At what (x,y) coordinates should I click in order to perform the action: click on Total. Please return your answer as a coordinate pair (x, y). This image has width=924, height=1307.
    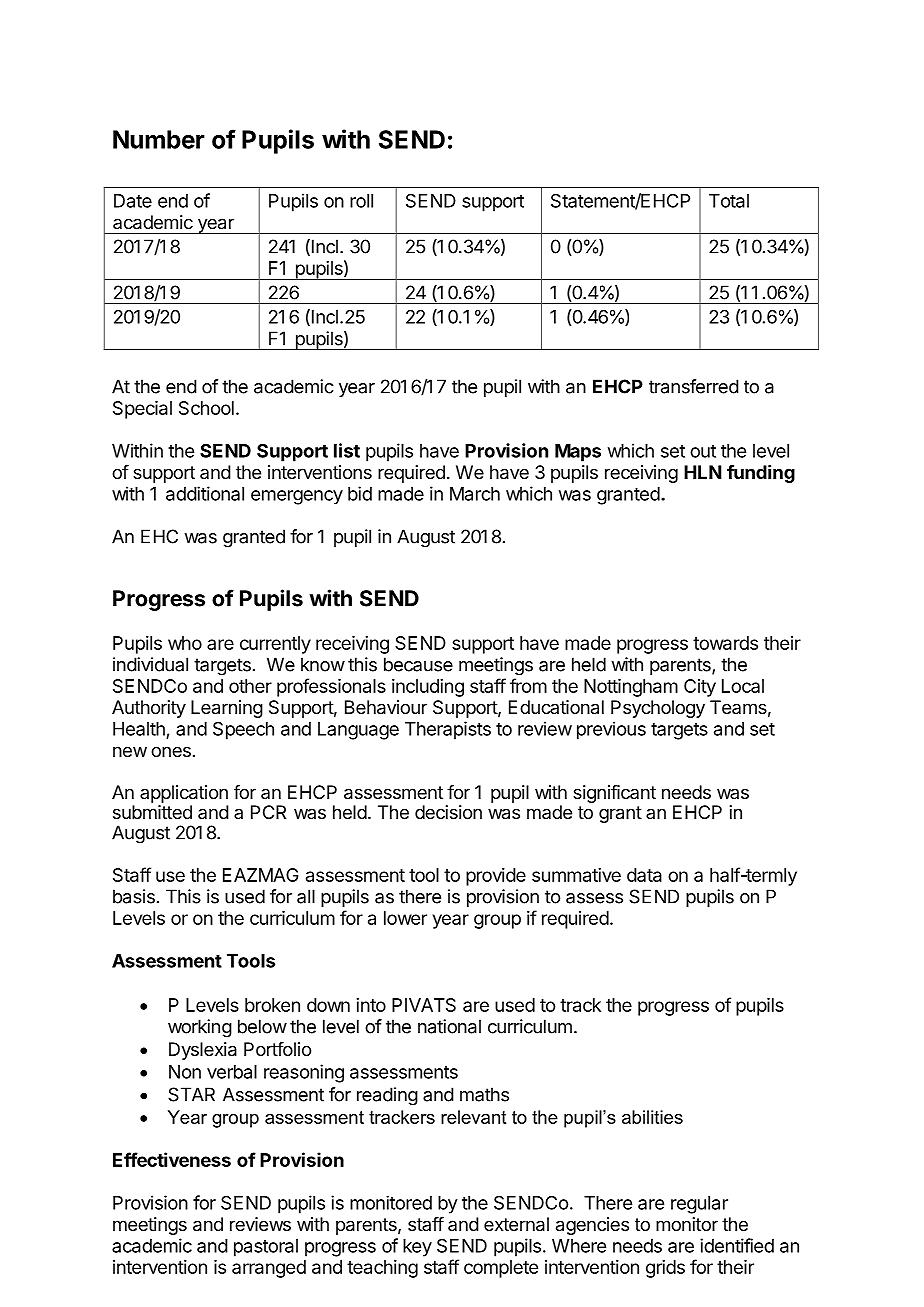
    Looking at the image, I should click on (729, 201).
